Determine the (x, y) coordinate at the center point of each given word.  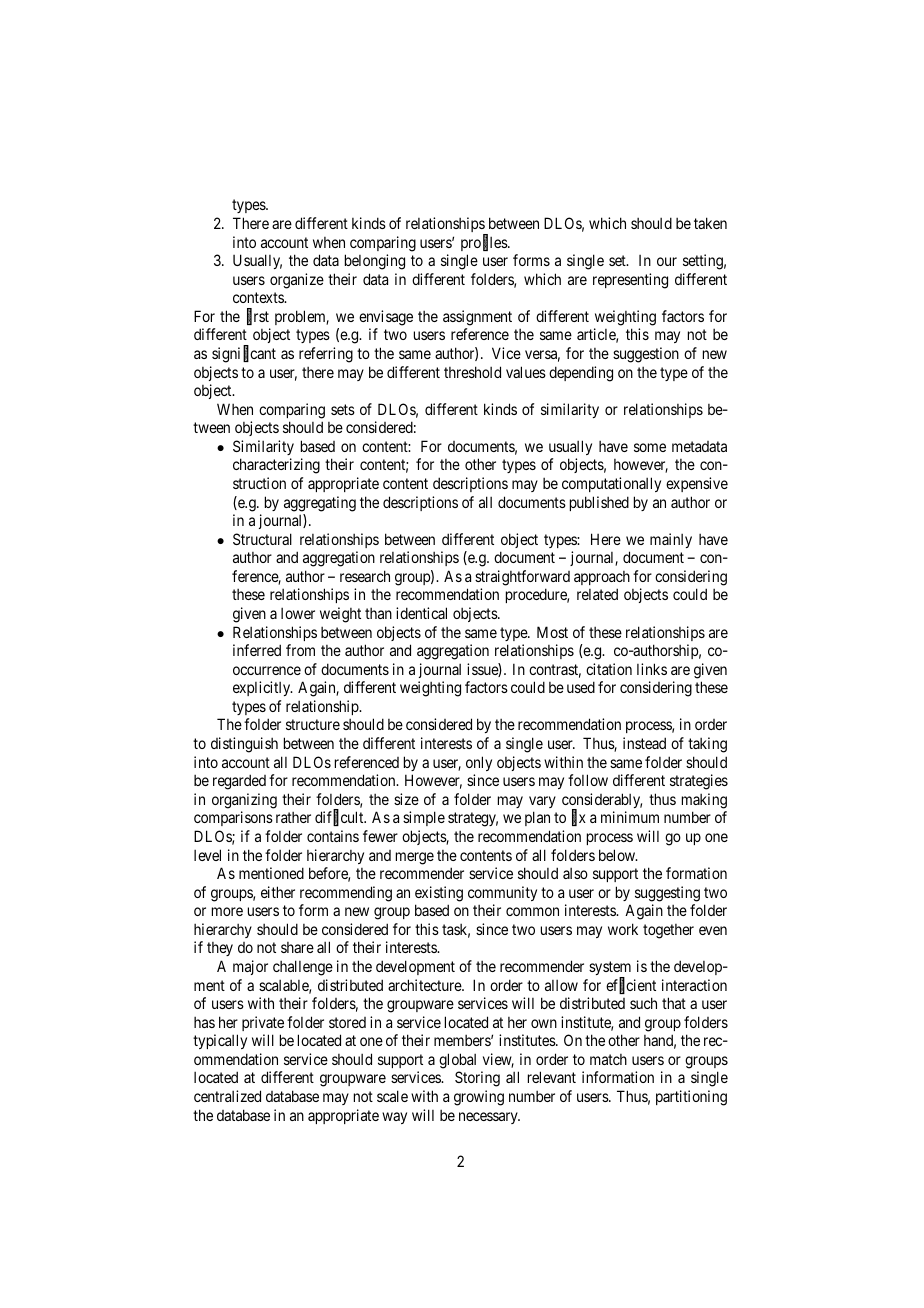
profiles (485, 243)
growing (479, 1098)
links (652, 669)
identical (421, 613)
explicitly (263, 688)
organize (297, 281)
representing (630, 281)
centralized (227, 1096)
